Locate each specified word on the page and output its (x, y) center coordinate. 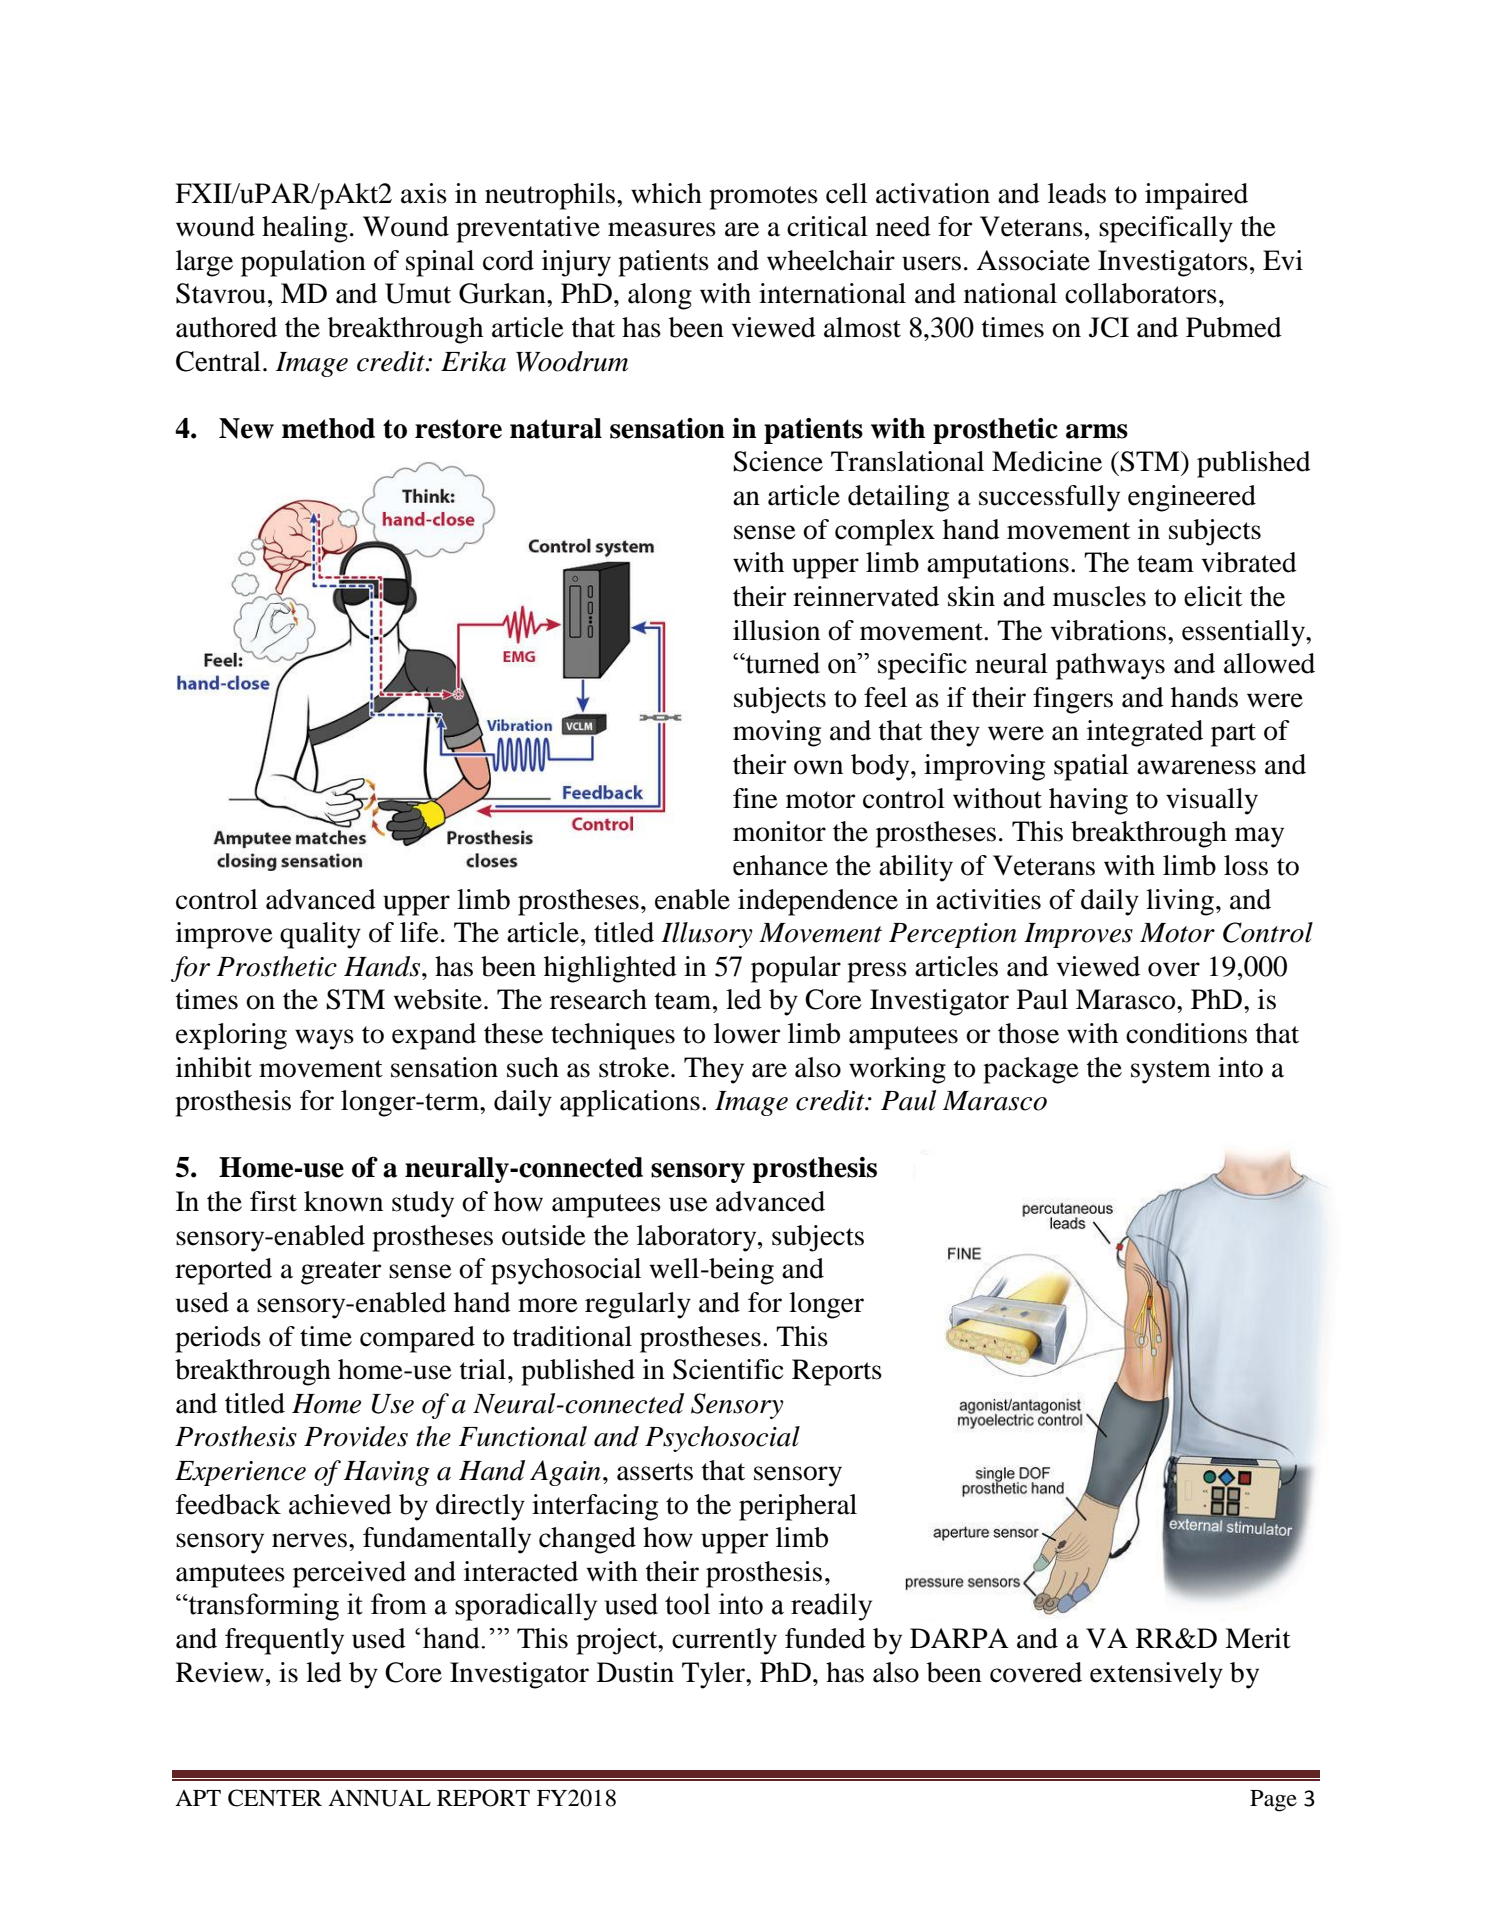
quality (320, 935)
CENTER (275, 1798)
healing (305, 229)
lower (747, 1033)
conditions (1186, 1033)
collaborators (1141, 293)
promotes (763, 198)
